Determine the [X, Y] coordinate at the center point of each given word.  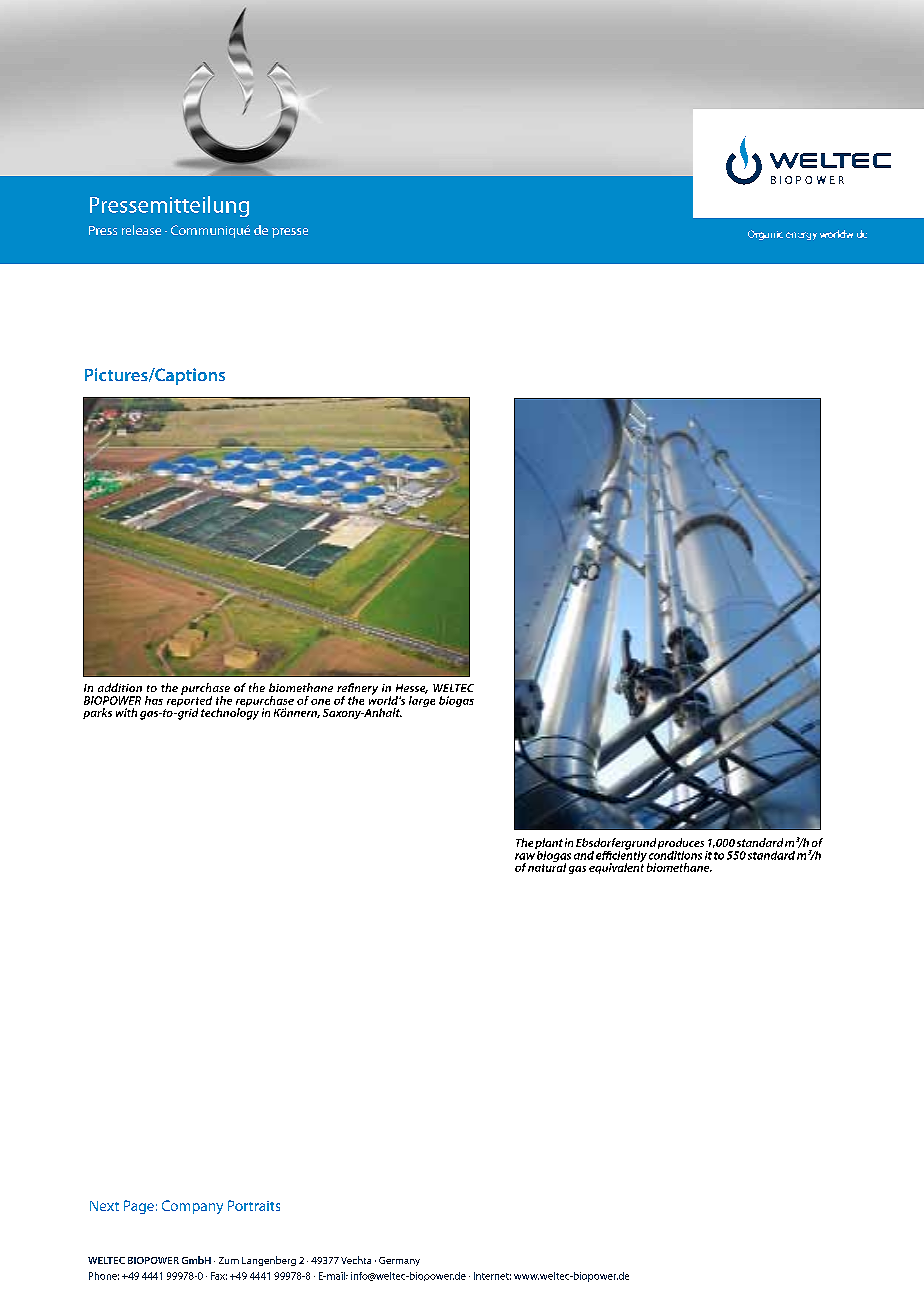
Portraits [254, 1205]
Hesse [412, 689]
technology [230, 713]
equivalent [616, 867]
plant [549, 845]
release [141, 230]
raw [525, 856]
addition [120, 687]
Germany [399, 1261]
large [422, 700]
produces [682, 845]
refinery [357, 690]
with [126, 712]
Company [192, 1207]
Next [104, 1206]
